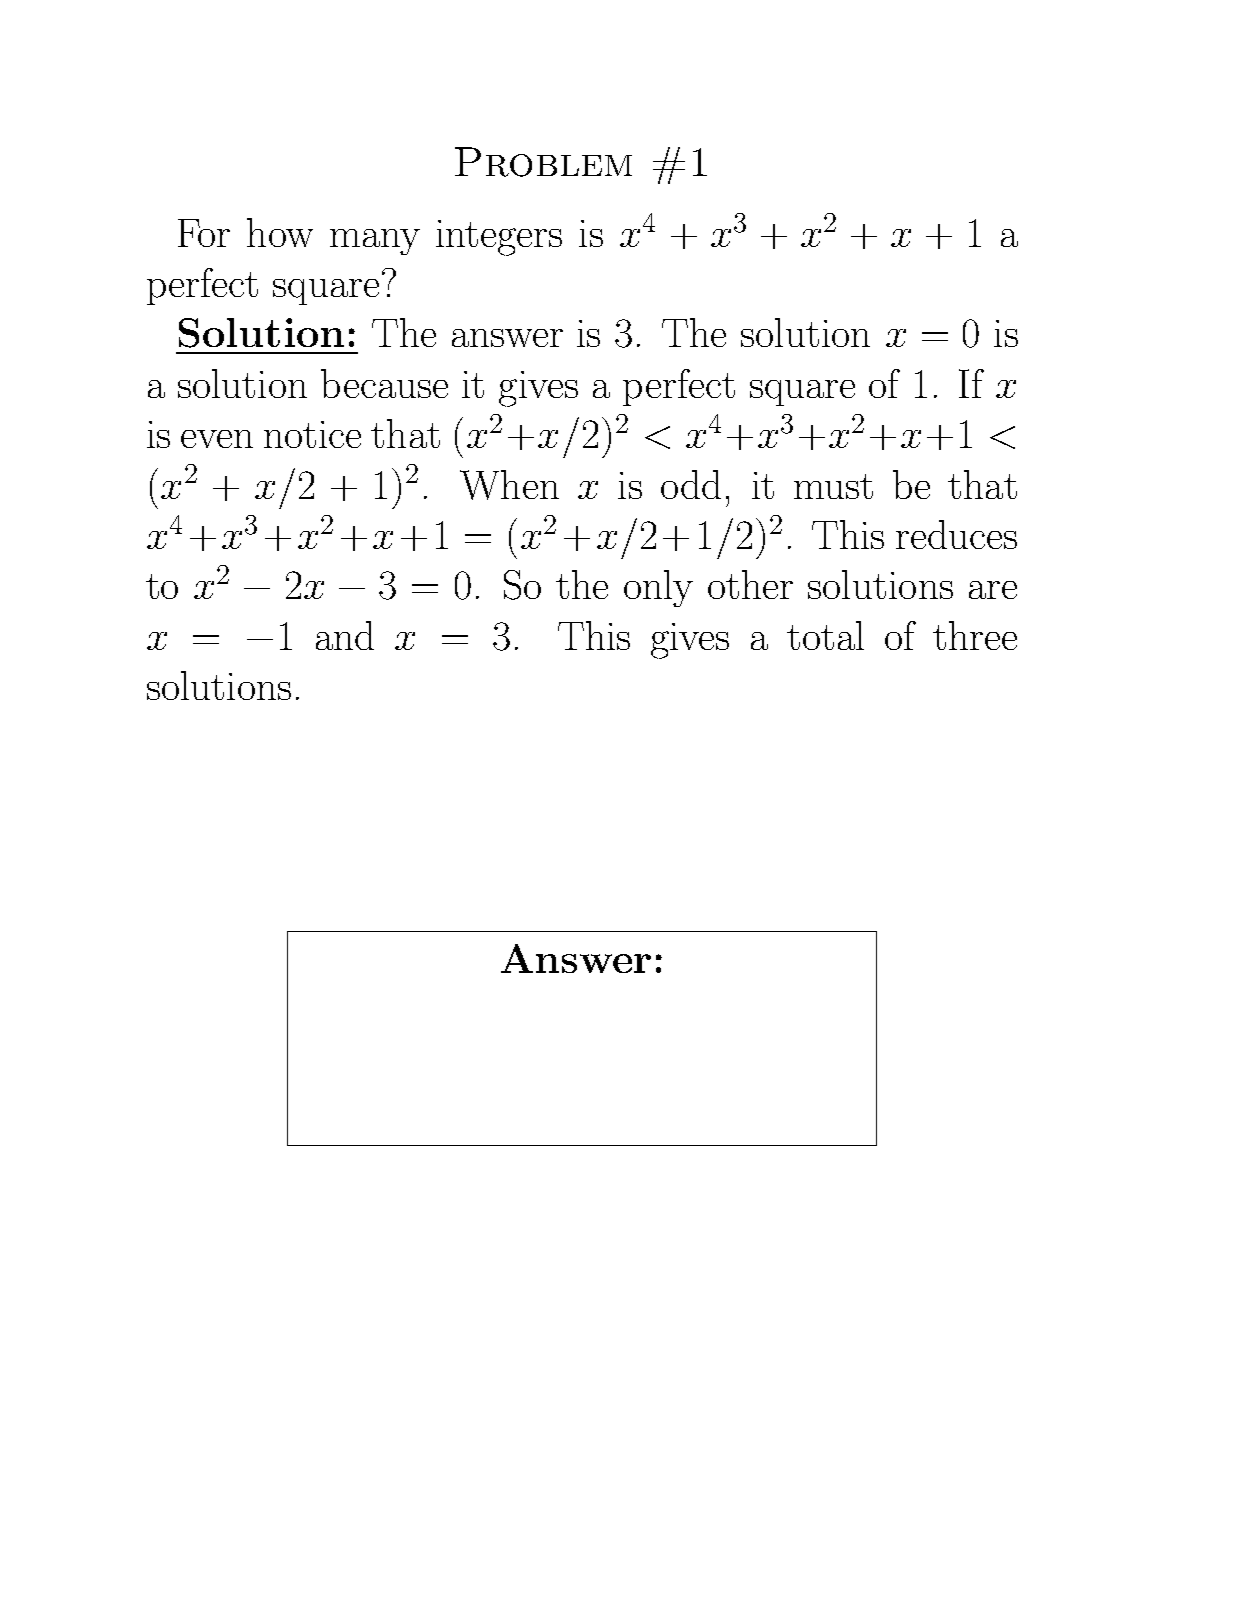  I want to click on other, so click(750, 584).
